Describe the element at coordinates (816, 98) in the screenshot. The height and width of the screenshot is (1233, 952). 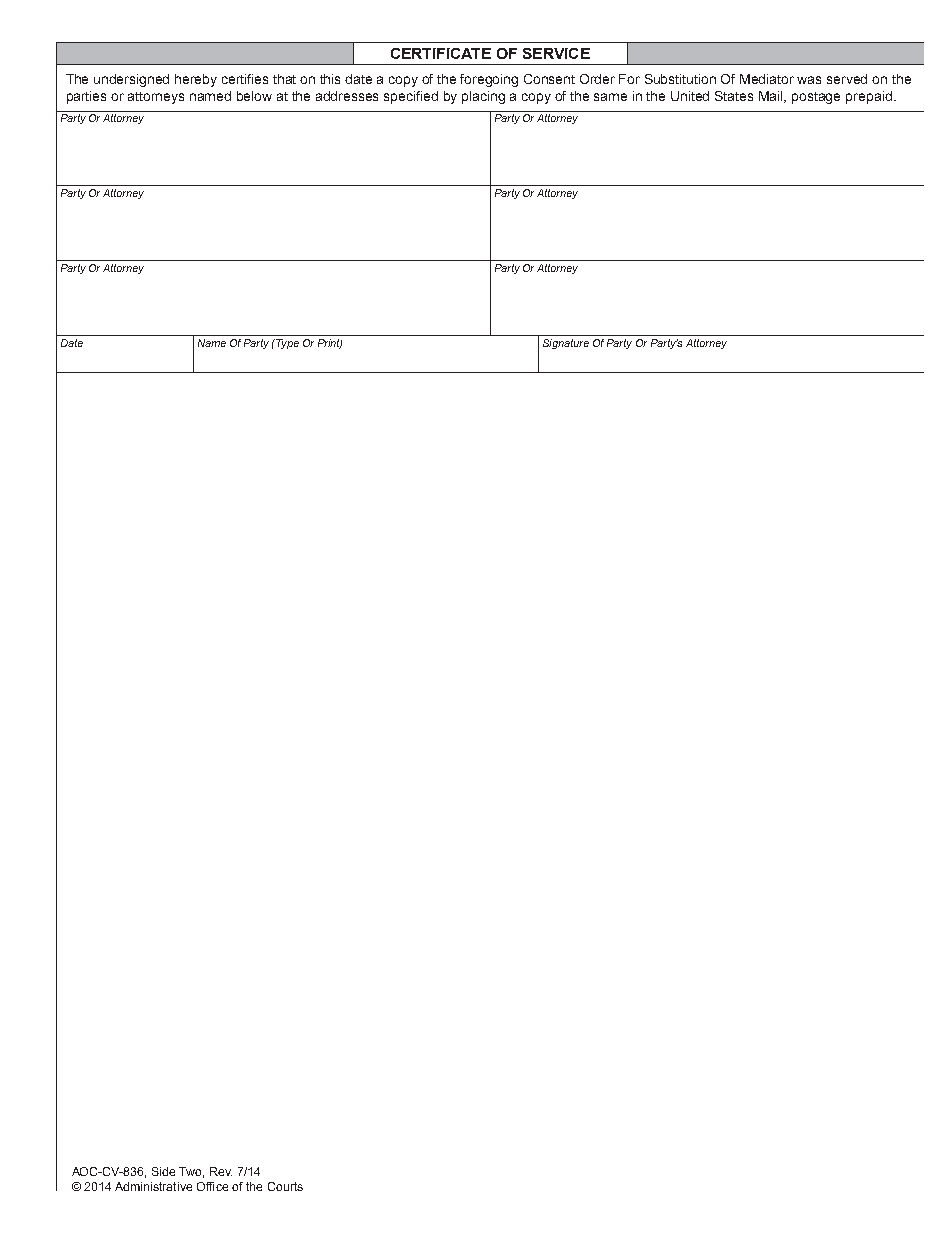
I see `postage` at that location.
